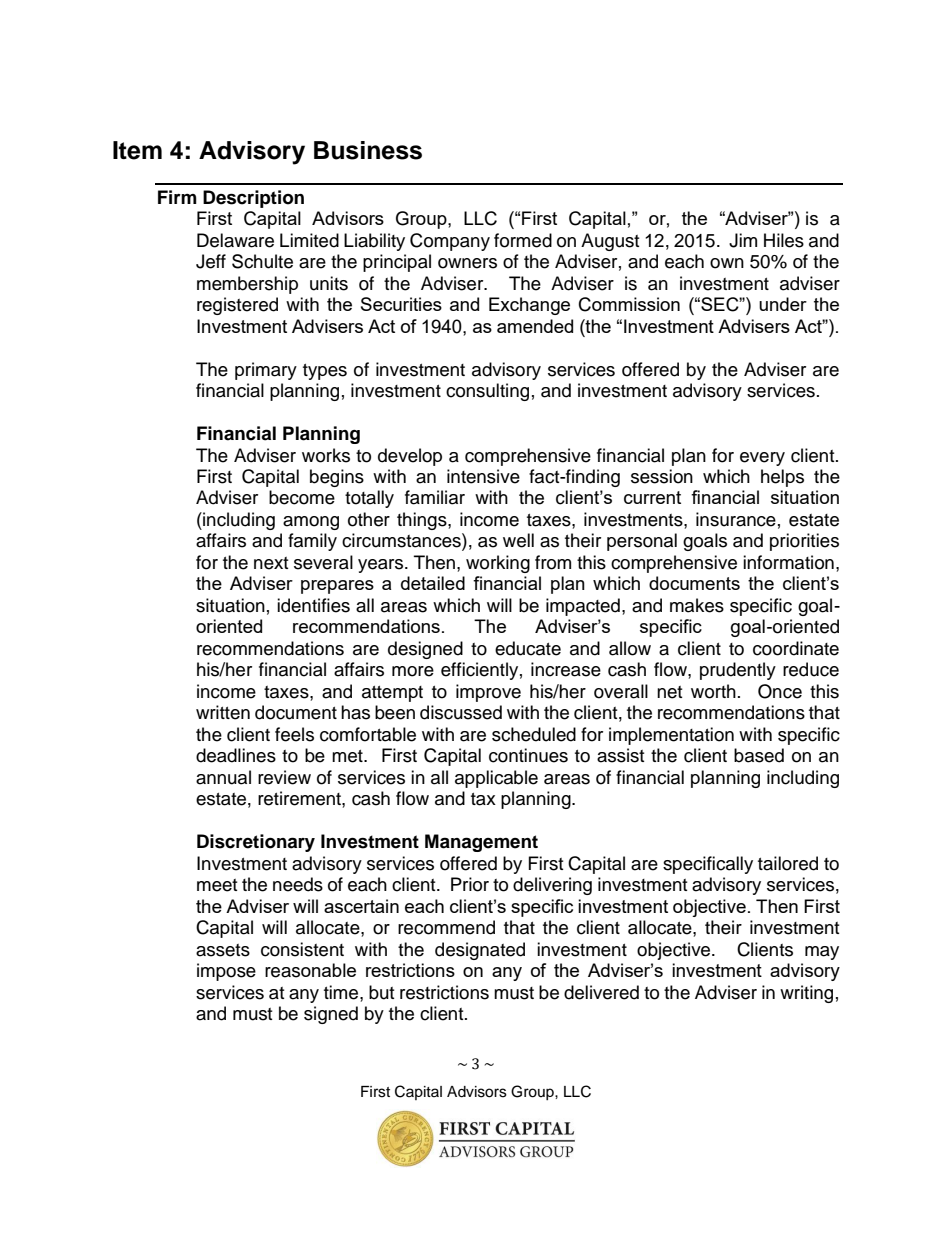 The height and width of the screenshot is (1233, 952). I want to click on Jim, so click(743, 240).
